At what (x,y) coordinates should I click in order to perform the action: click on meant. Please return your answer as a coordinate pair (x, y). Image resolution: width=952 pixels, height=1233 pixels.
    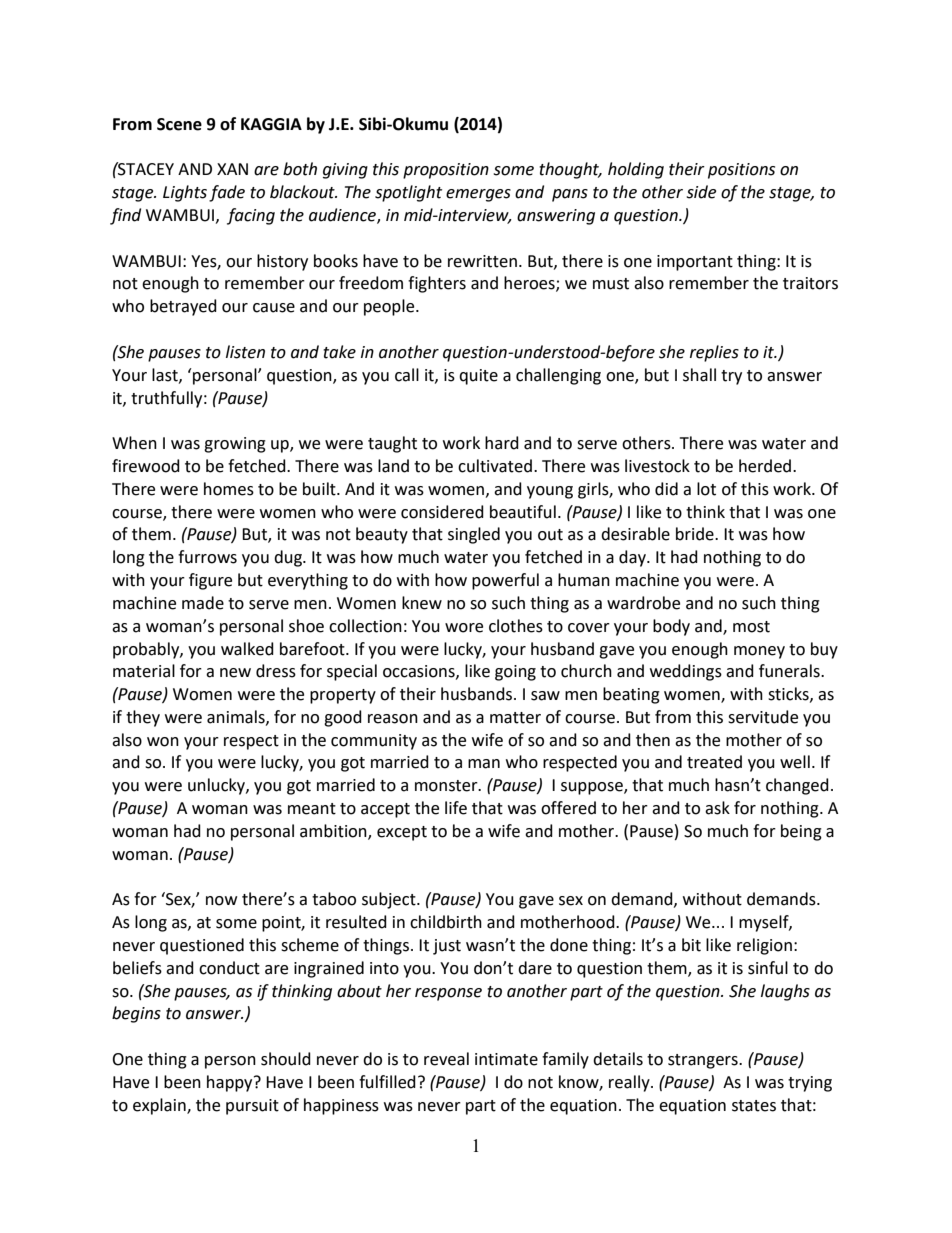
    Looking at the image, I should click on (312, 809).
